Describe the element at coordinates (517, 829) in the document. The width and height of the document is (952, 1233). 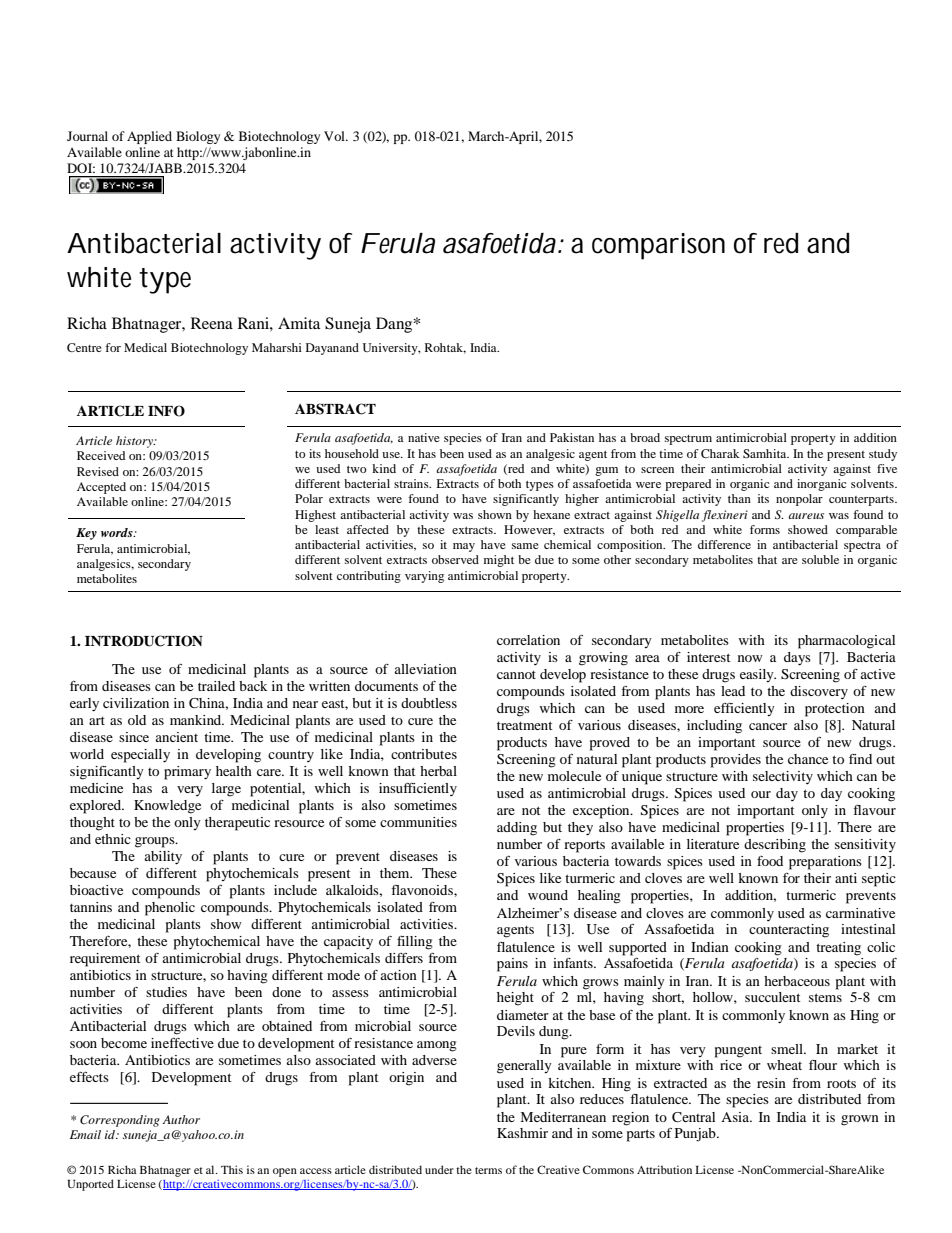
I see `adding` at that location.
